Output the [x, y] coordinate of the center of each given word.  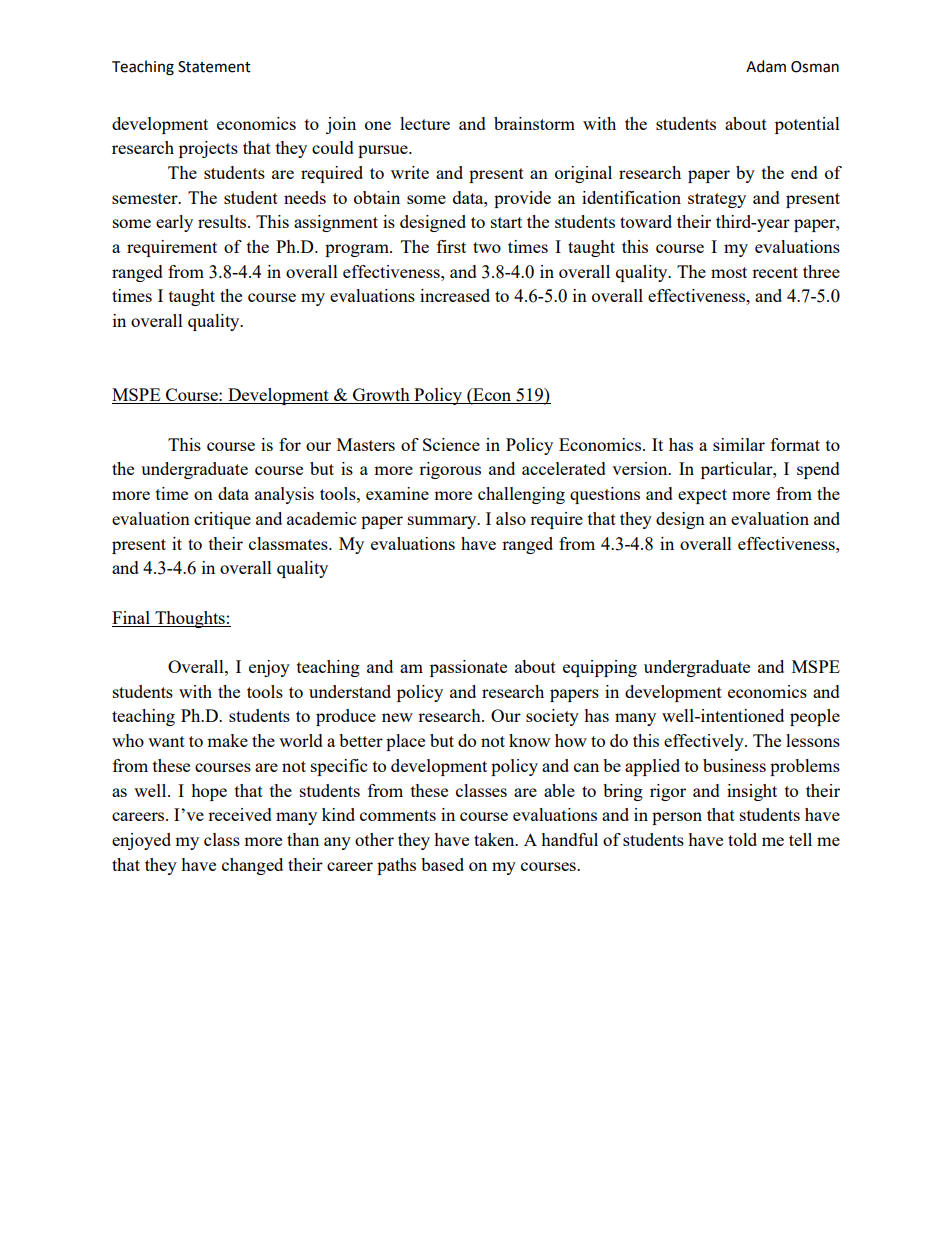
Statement [214, 67]
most [729, 272]
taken [495, 839]
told [742, 839]
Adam [766, 66]
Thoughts [190, 619]
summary [443, 522]
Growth [381, 396]
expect [702, 496]
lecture [425, 123]
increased [455, 295]
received [240, 814]
